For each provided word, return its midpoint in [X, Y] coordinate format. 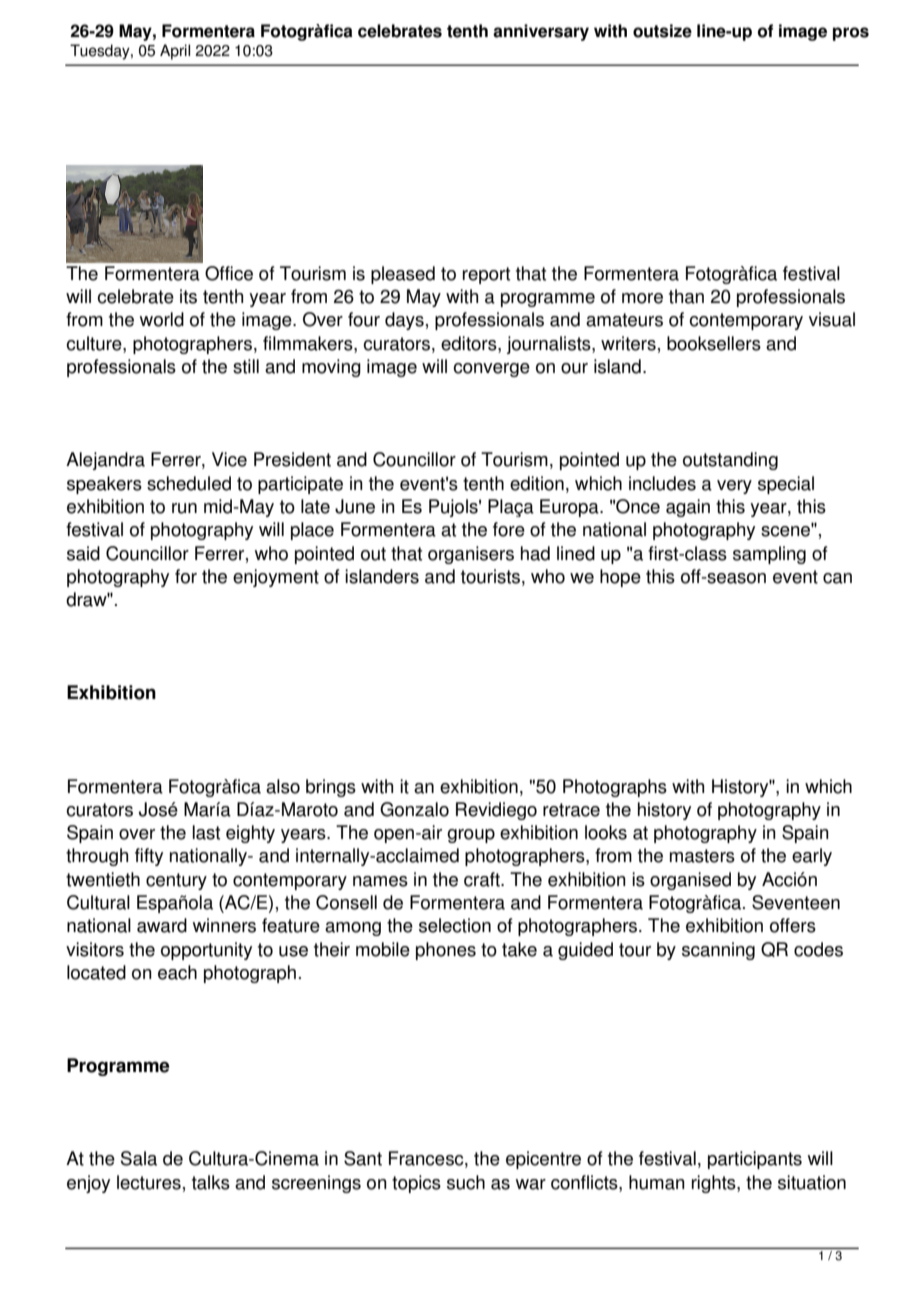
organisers [471, 555]
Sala [139, 1158]
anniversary [541, 32]
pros [851, 34]
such [466, 1182]
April [175, 52]
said [83, 553]
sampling [769, 555]
